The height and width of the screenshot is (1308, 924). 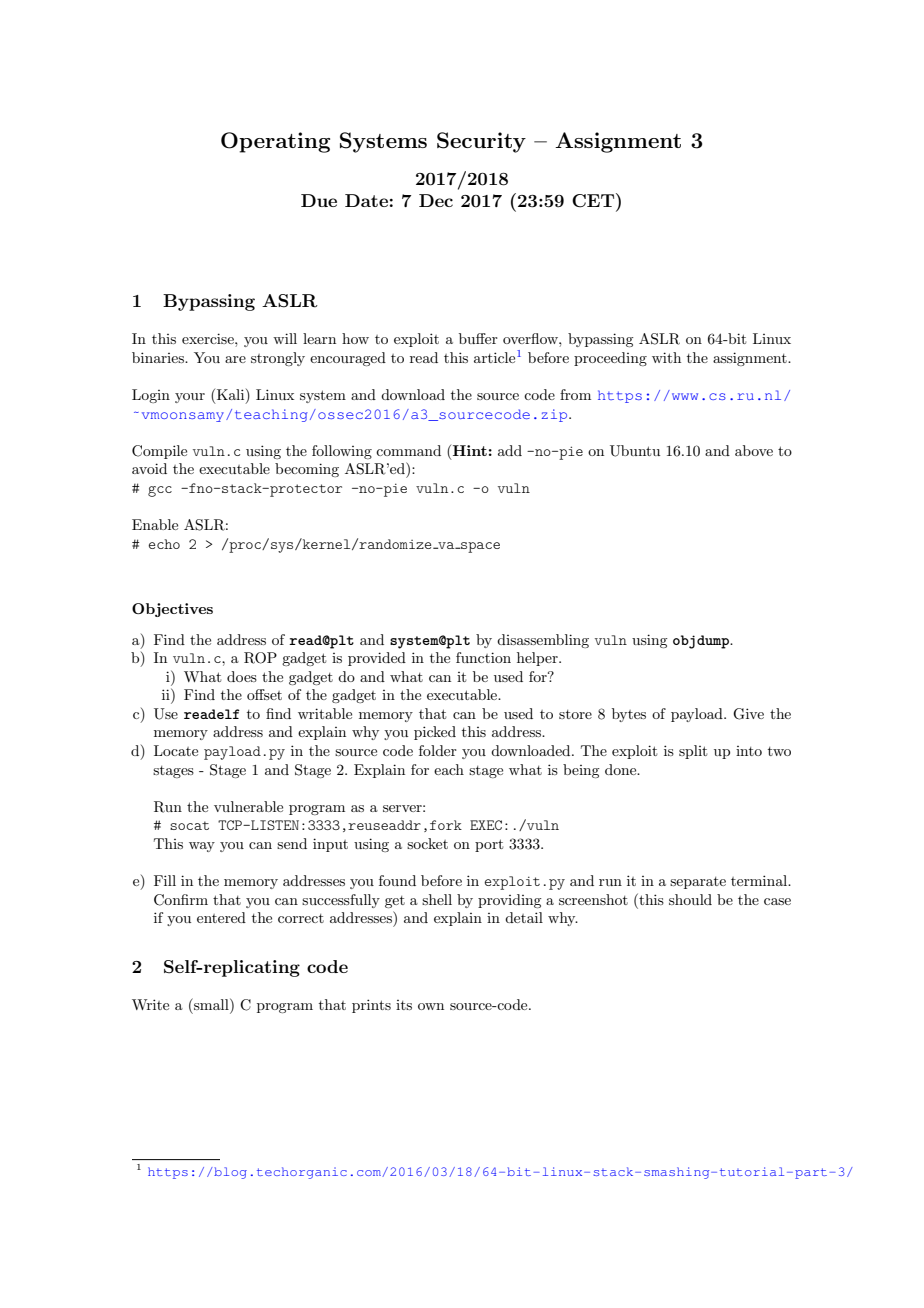 What do you see at coordinates (172, 610) in the screenshot?
I see `Objectives` at bounding box center [172, 610].
